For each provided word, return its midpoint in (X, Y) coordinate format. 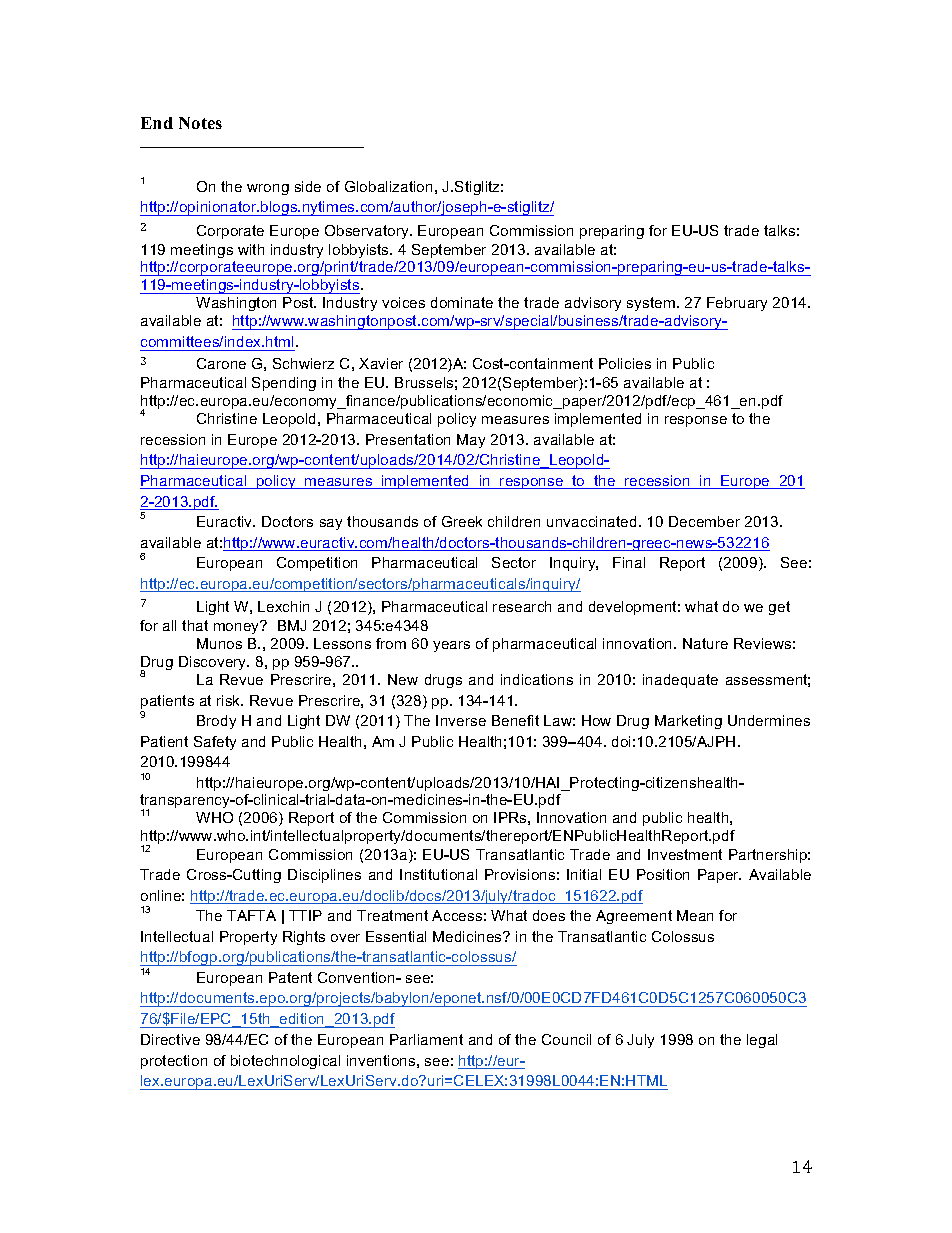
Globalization (388, 186)
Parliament (426, 1039)
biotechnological (285, 1062)
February (737, 304)
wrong (268, 189)
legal (762, 1041)
